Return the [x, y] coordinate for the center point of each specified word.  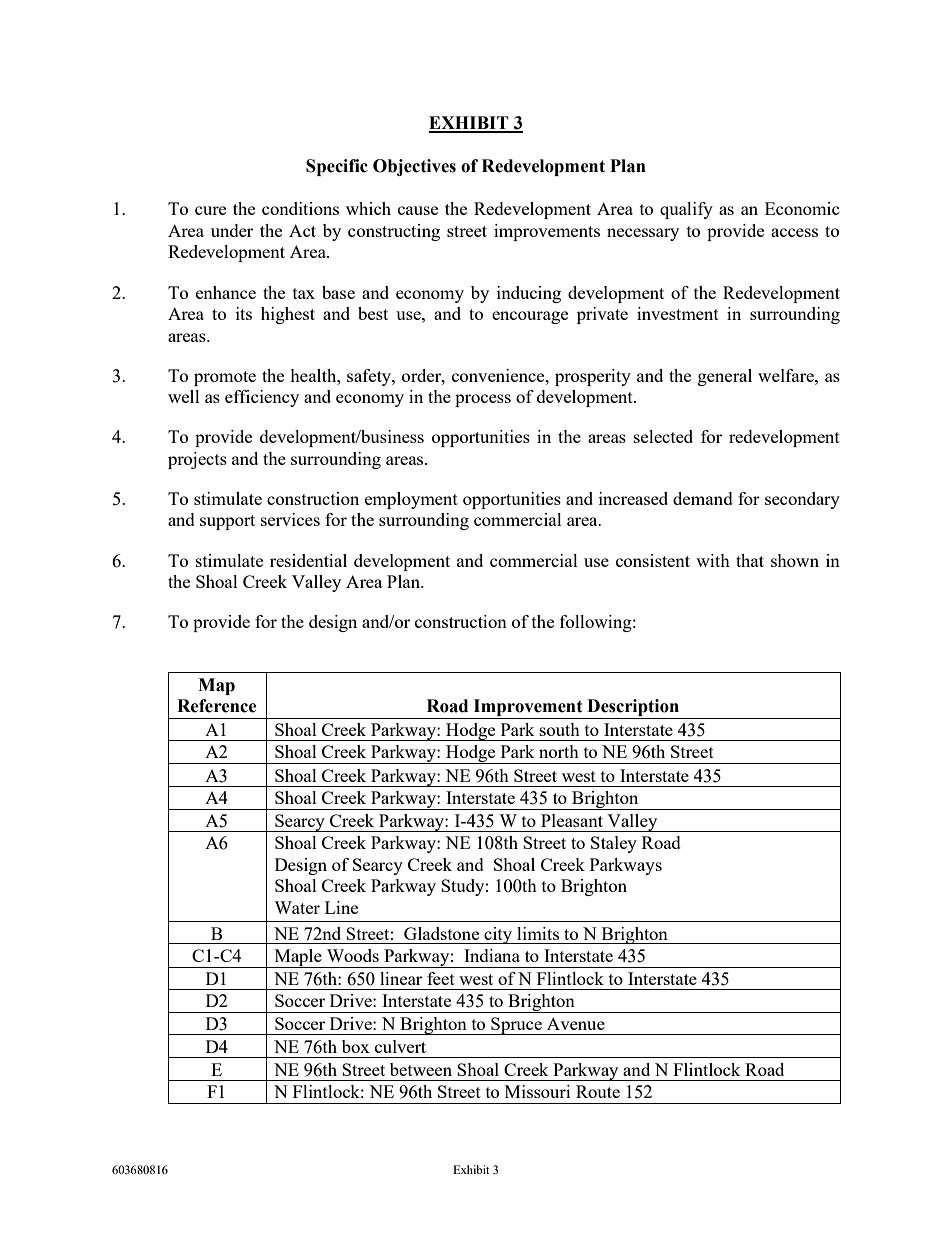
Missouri [537, 1091]
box [356, 1046]
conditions [300, 208]
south [560, 729]
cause [418, 210]
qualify [686, 210]
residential [308, 560]
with [713, 560]
